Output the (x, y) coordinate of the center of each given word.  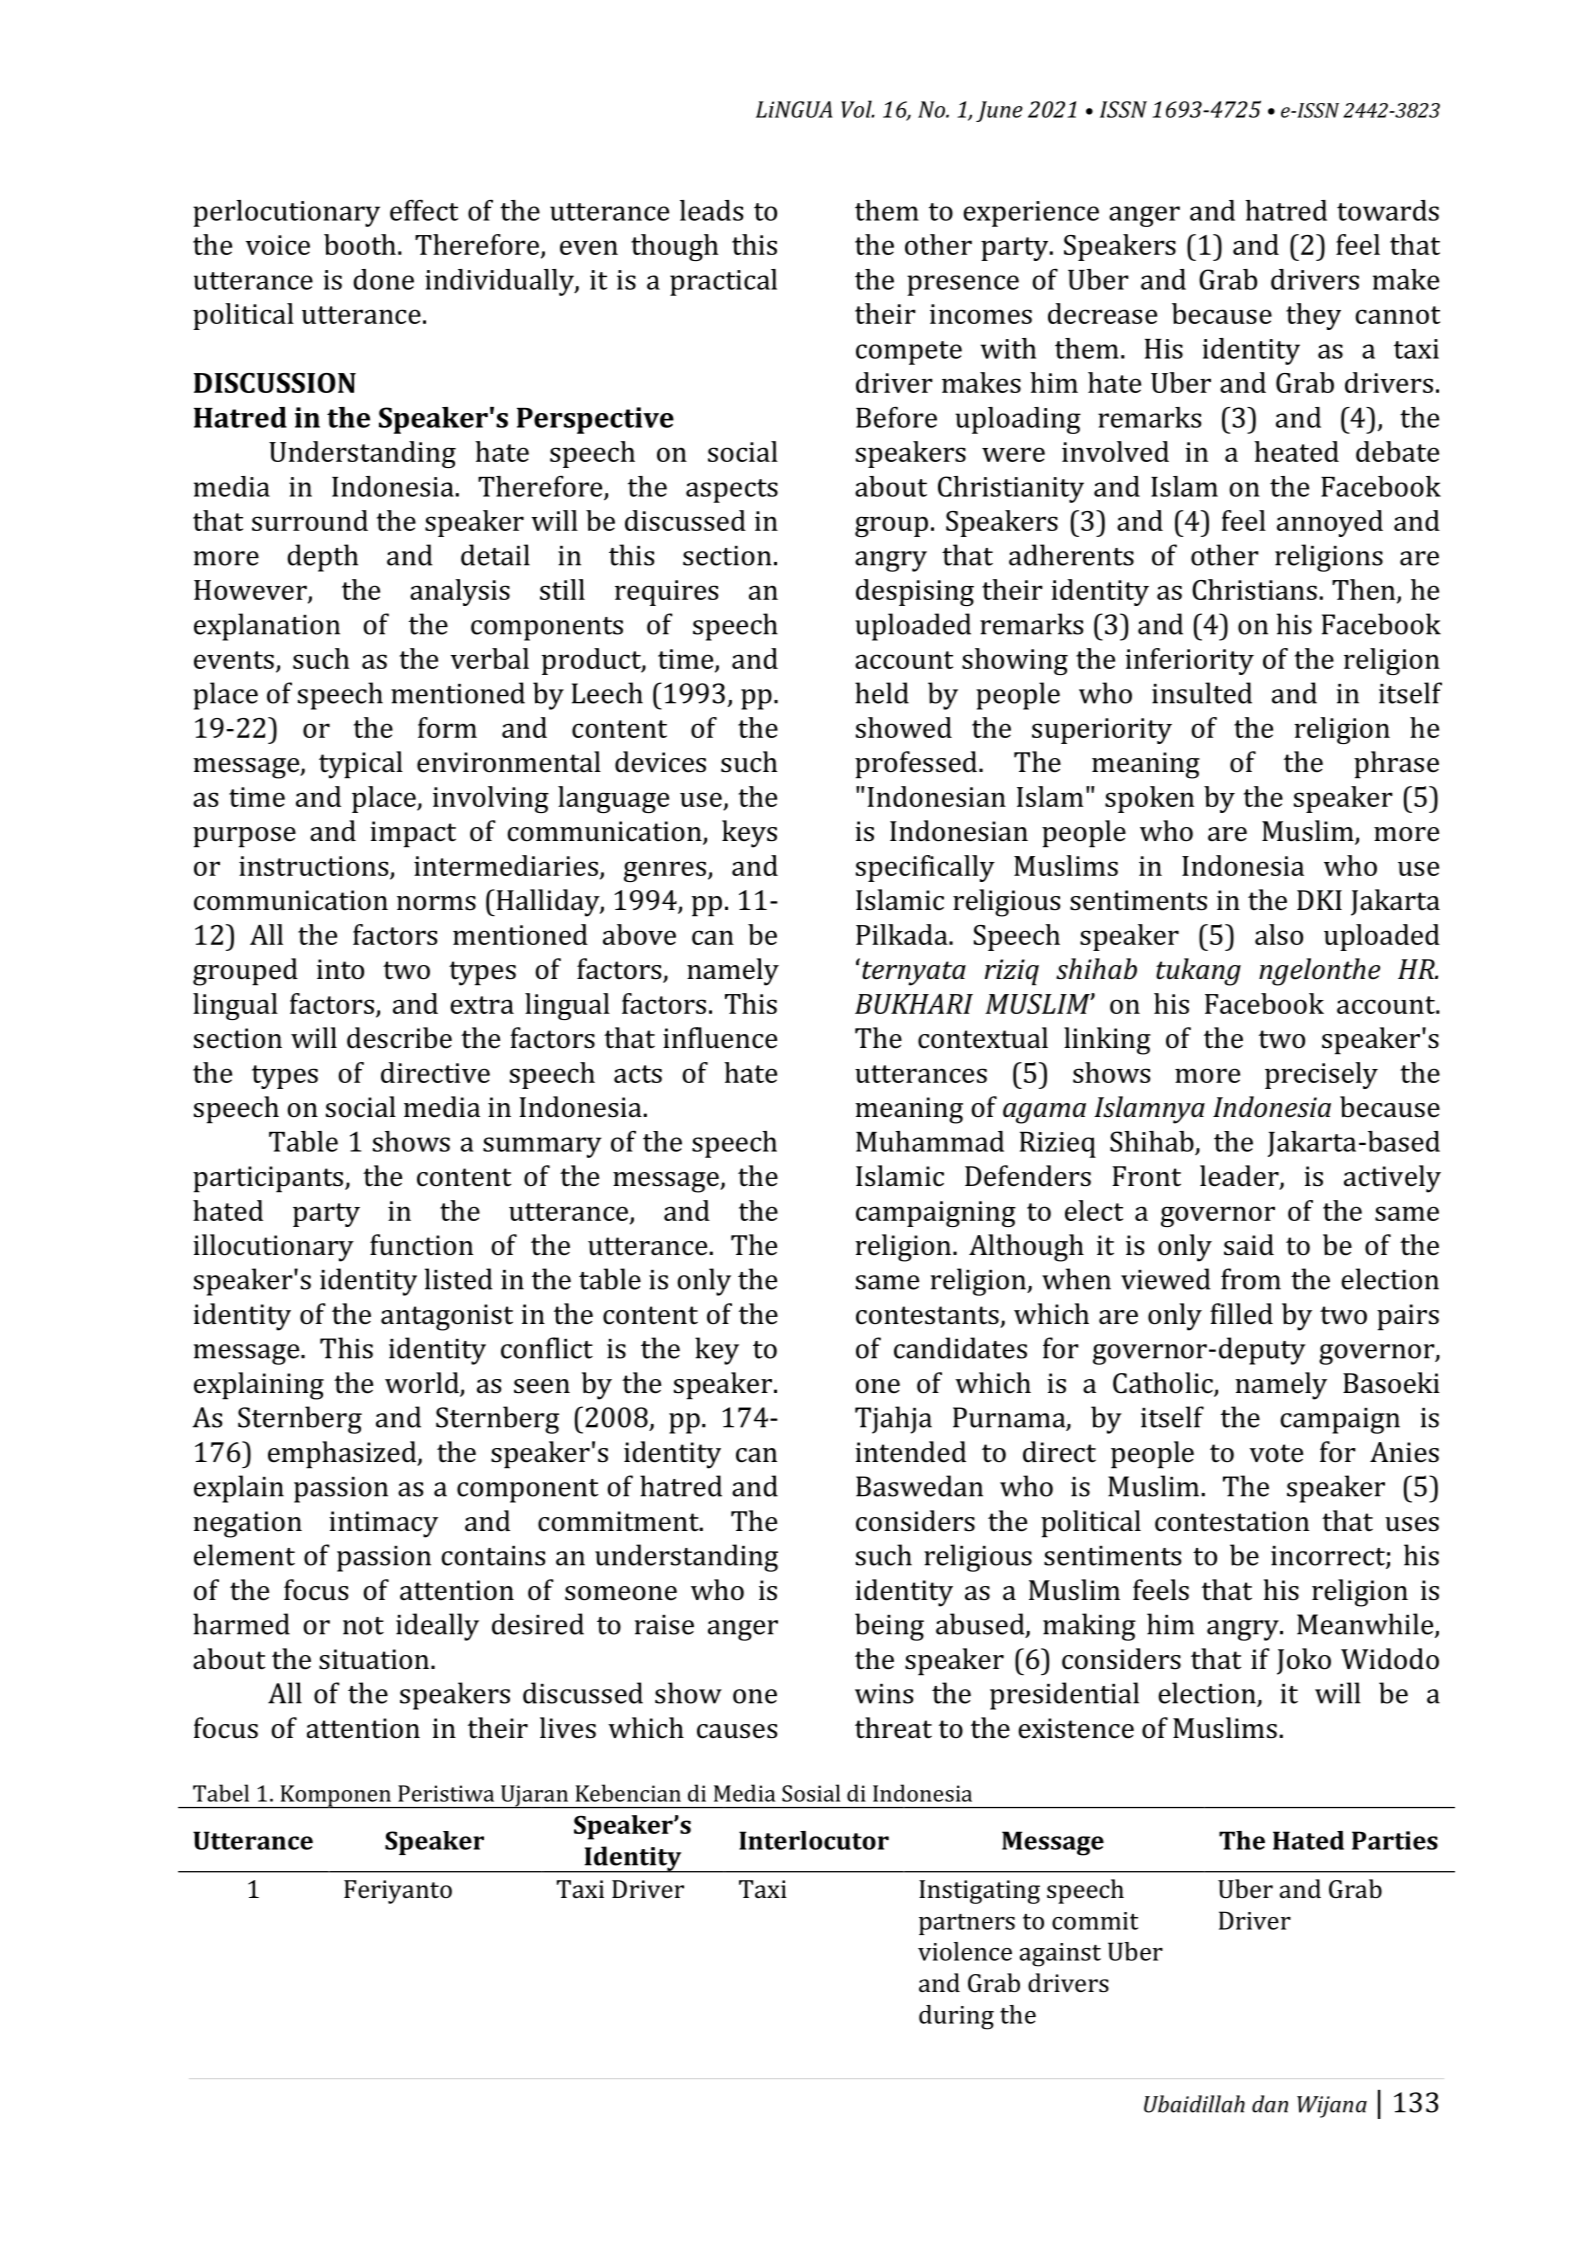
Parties (1395, 1840)
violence (965, 1951)
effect (424, 210)
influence (720, 1038)
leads (711, 210)
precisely (1321, 1075)
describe (399, 1038)
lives (568, 1728)
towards (1388, 210)
